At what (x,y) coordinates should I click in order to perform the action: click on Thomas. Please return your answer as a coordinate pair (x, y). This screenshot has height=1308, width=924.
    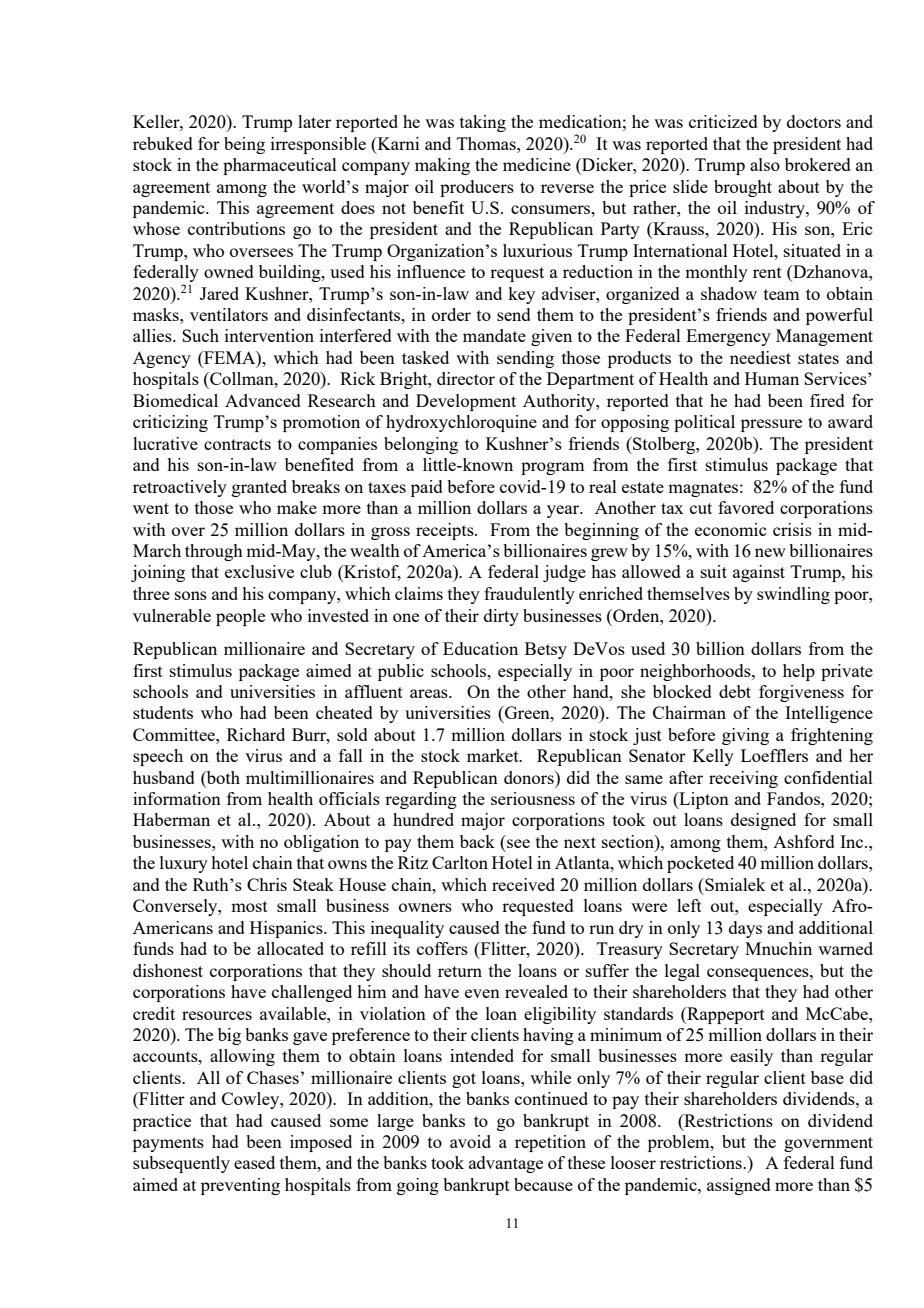
    Looking at the image, I should click on (487, 143).
